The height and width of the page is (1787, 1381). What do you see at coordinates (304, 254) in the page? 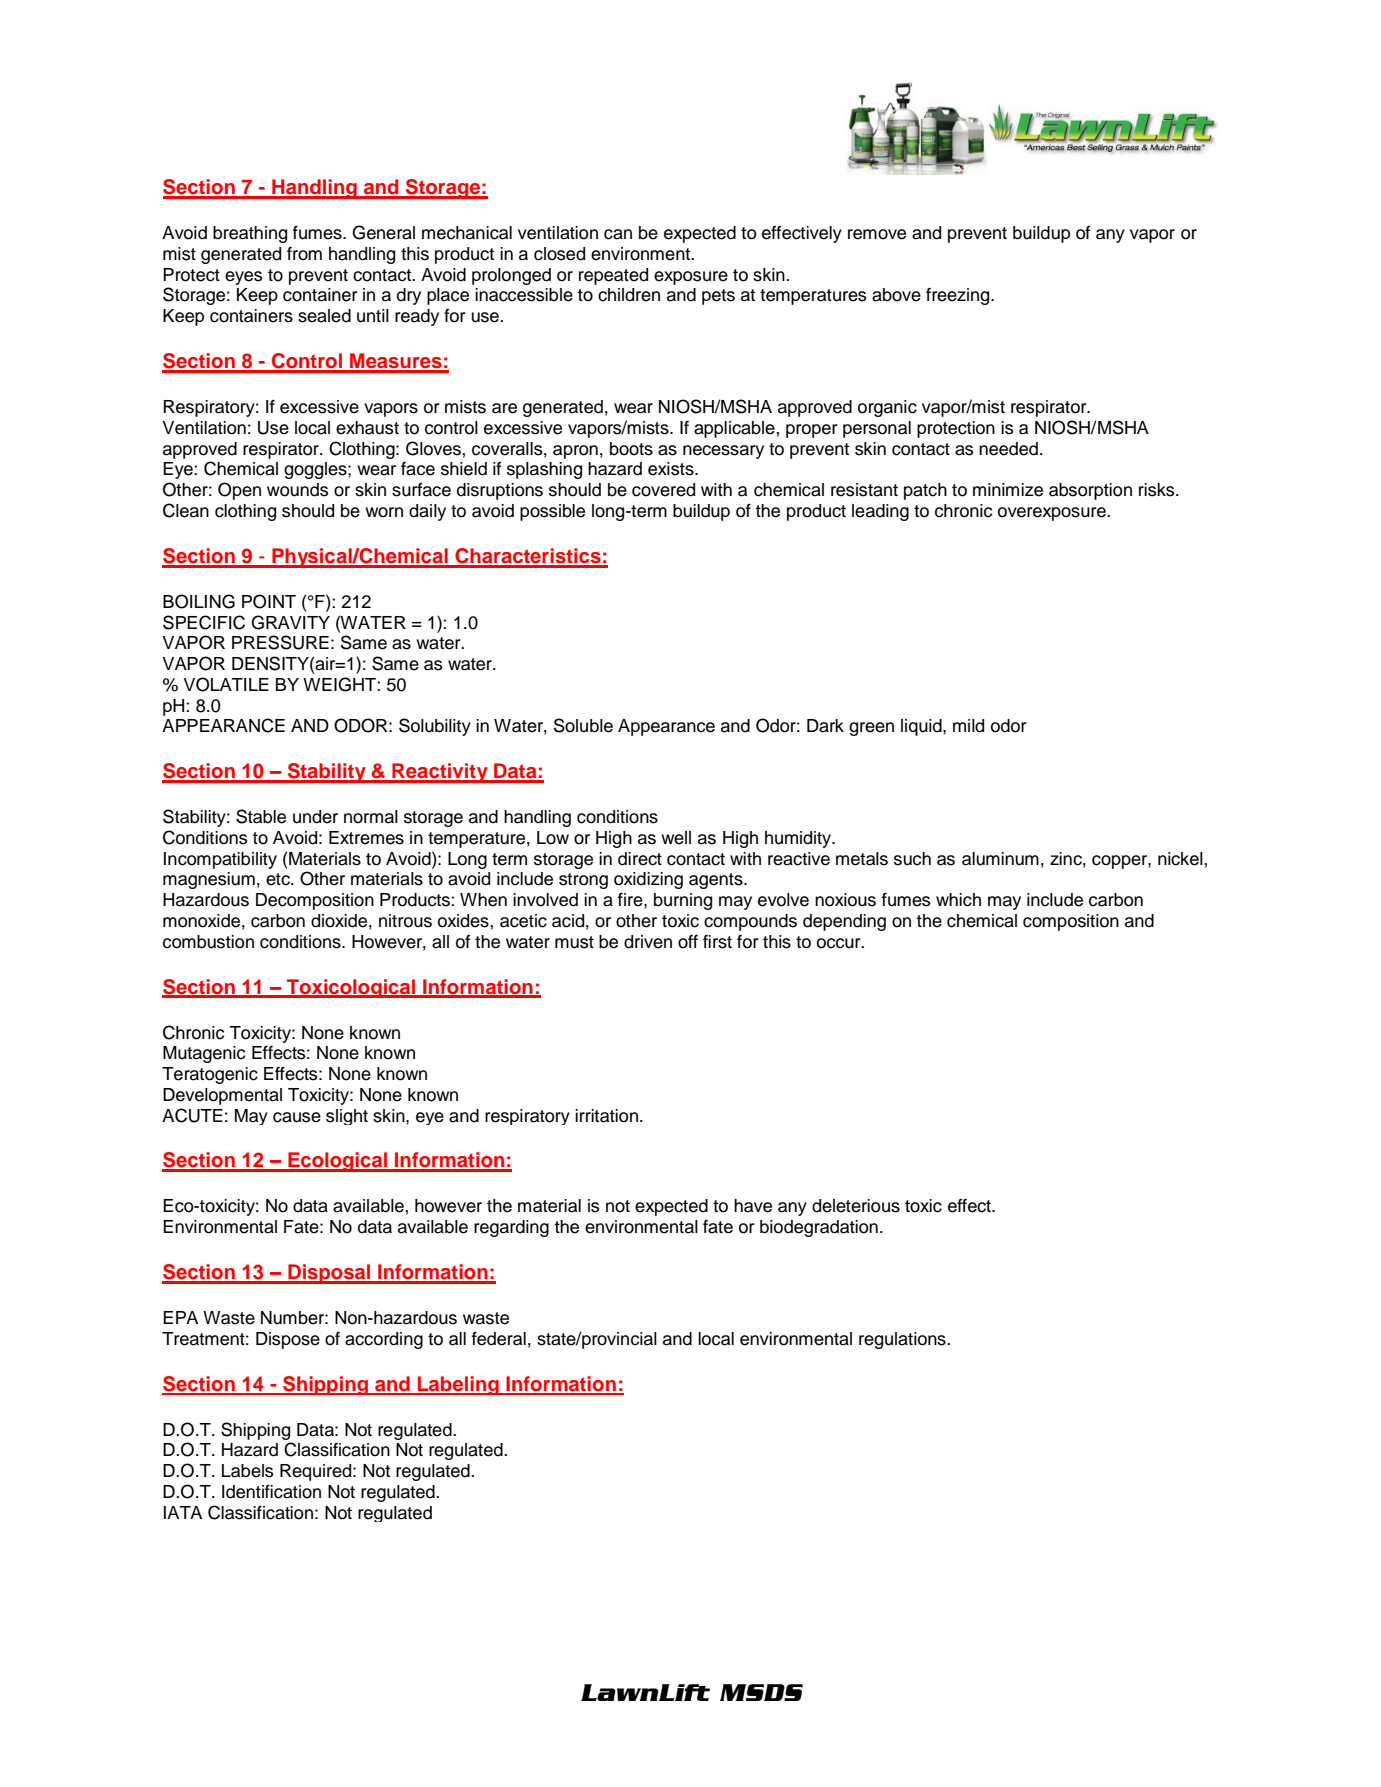
I see `from` at bounding box center [304, 254].
